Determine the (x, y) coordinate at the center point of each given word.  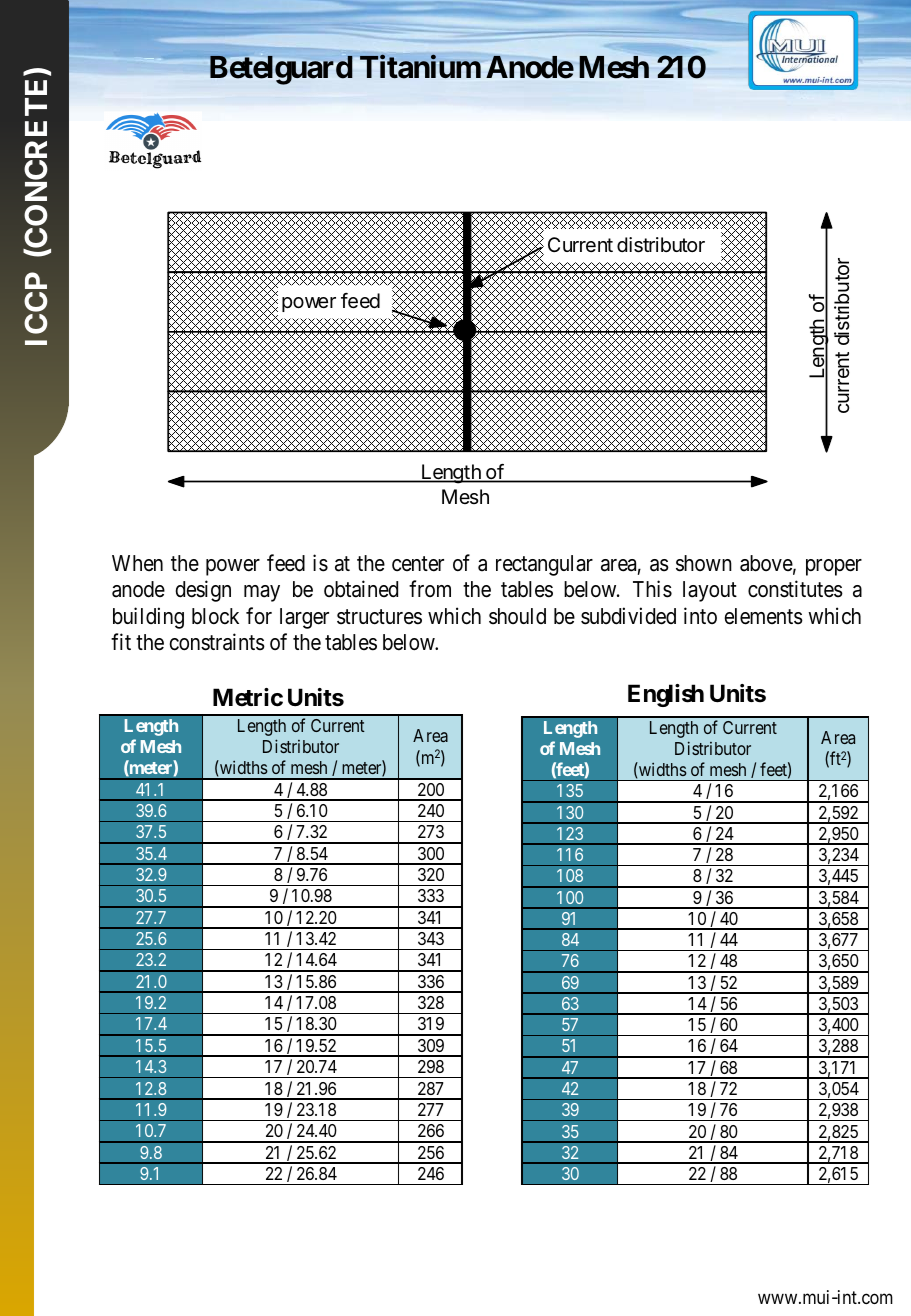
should (517, 616)
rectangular (544, 565)
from (430, 588)
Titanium (420, 67)
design (203, 591)
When (137, 563)
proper (834, 567)
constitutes (795, 589)
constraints (217, 642)
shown (704, 563)
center (418, 564)
